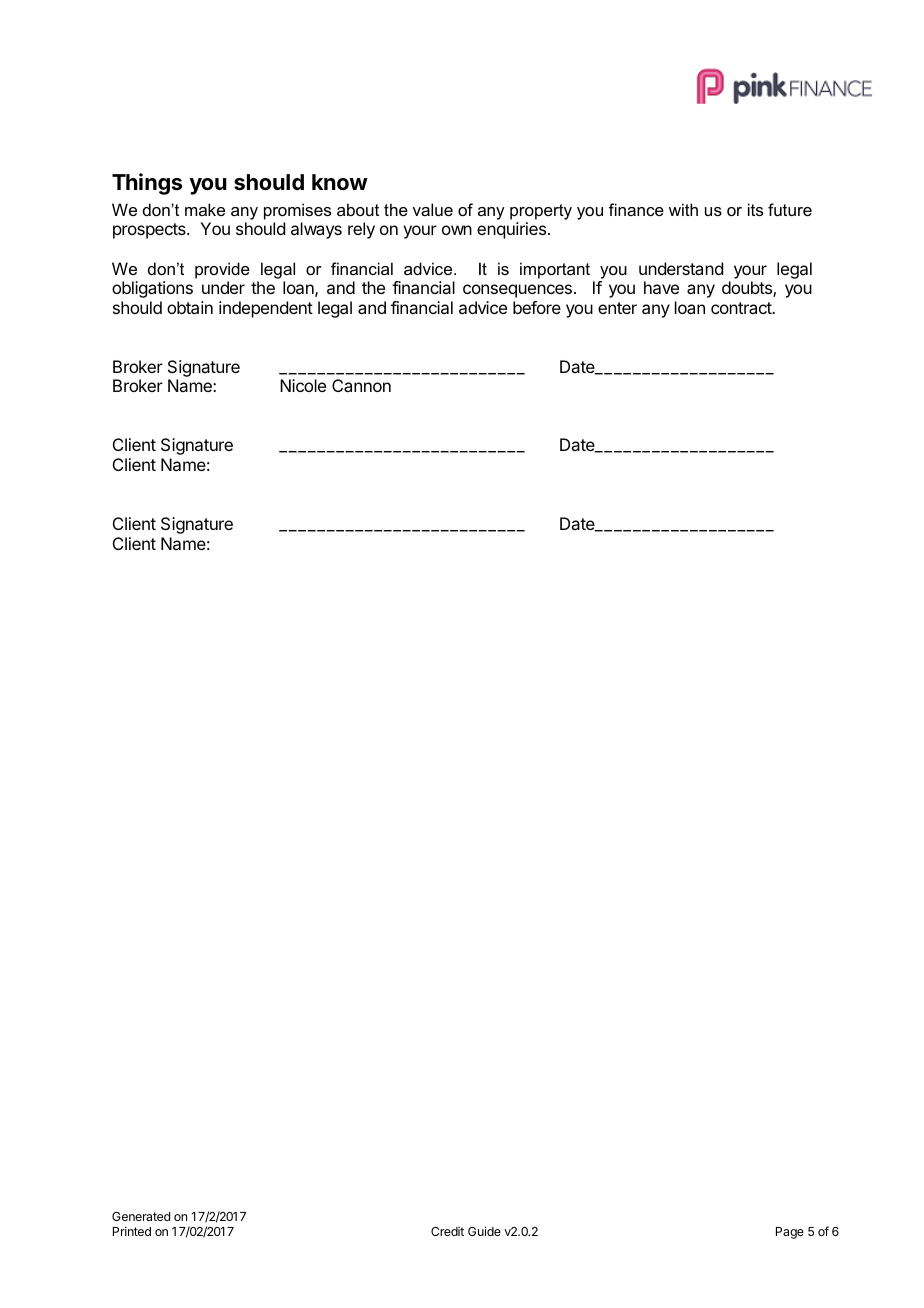 The image size is (924, 1308). What do you see at coordinates (447, 1231) in the screenshot?
I see `Credit` at bounding box center [447, 1231].
